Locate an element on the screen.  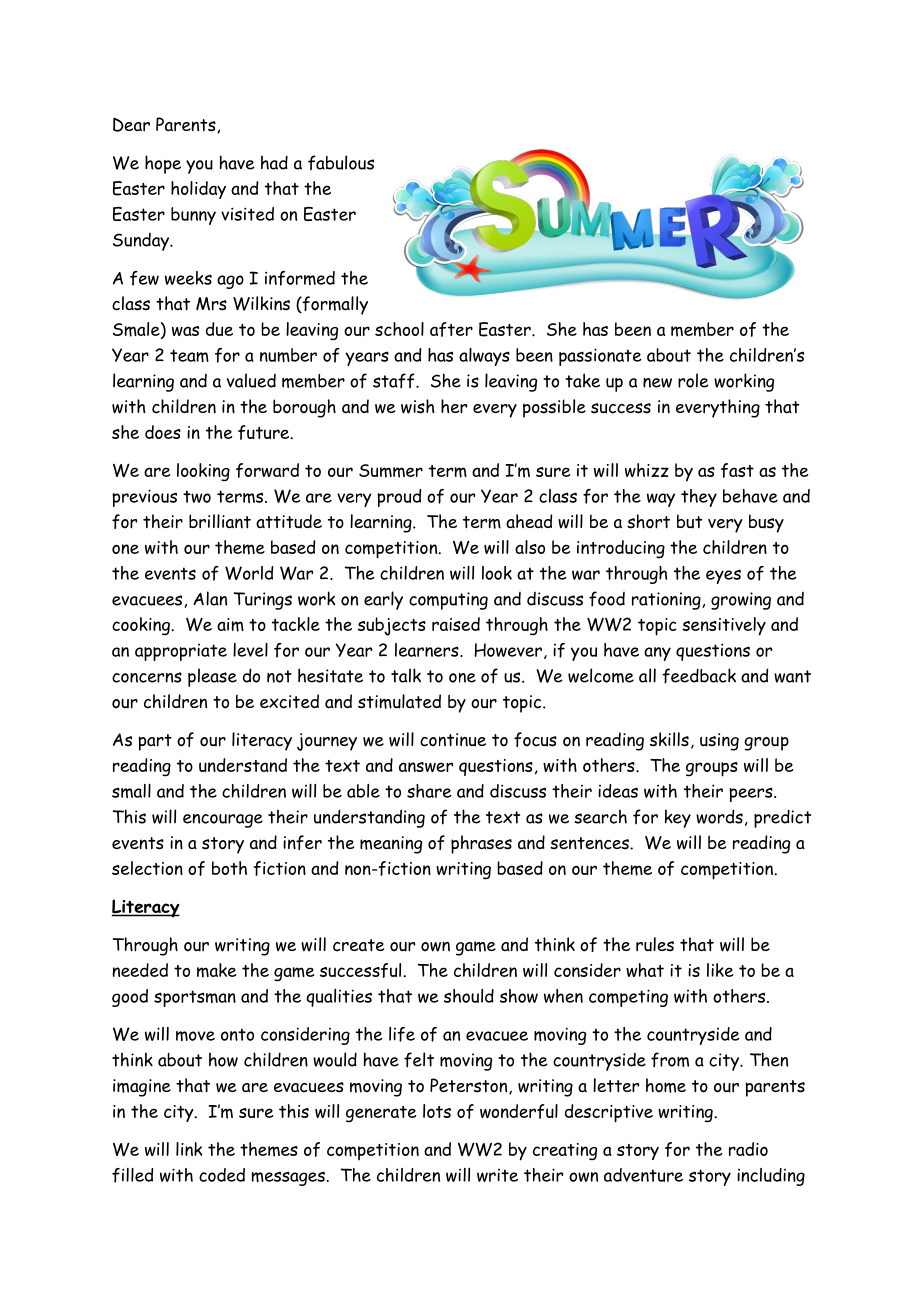
like is located at coordinates (720, 970).
